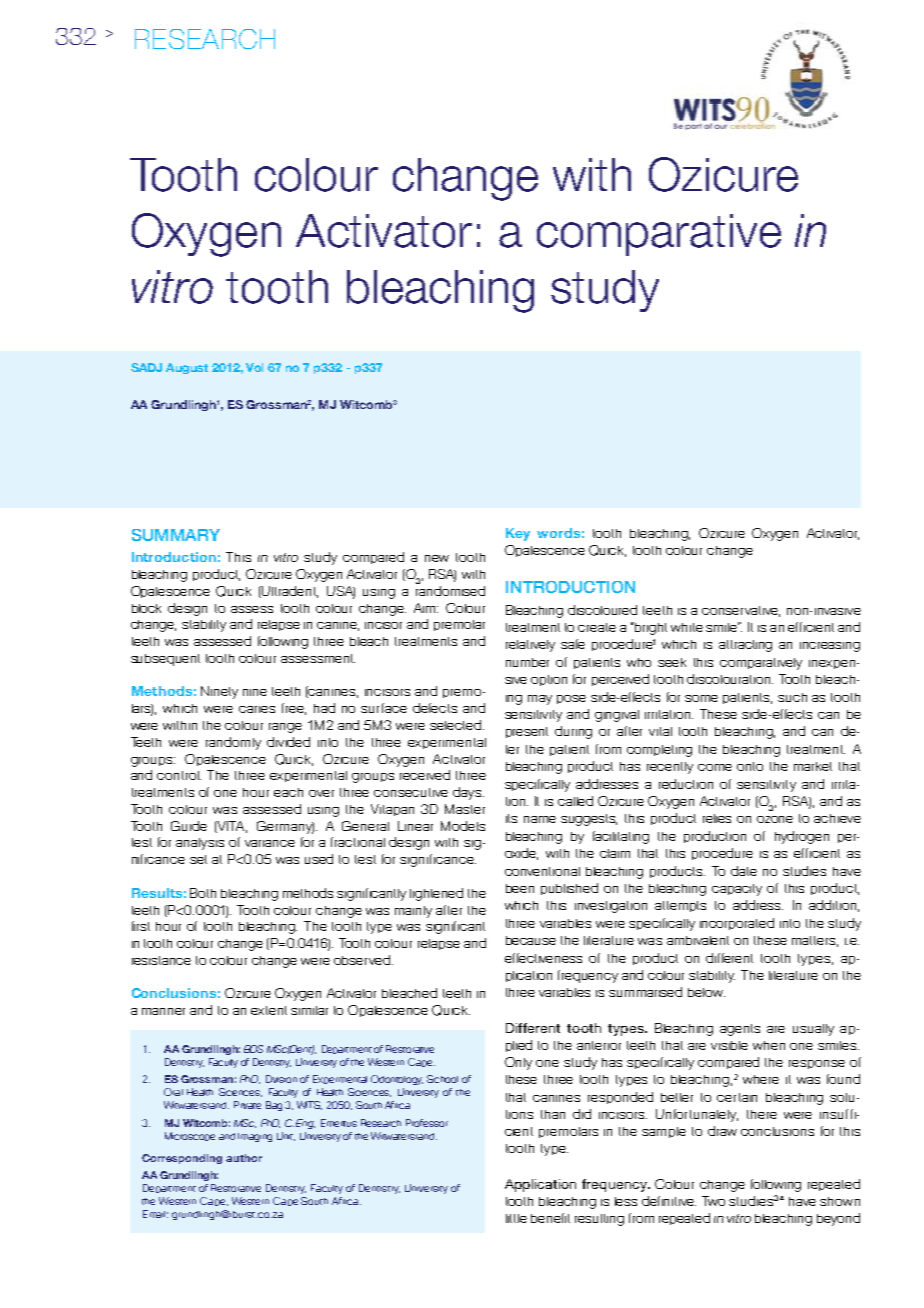 The height and width of the page is (1308, 924). I want to click on white, so click(687, 627).
